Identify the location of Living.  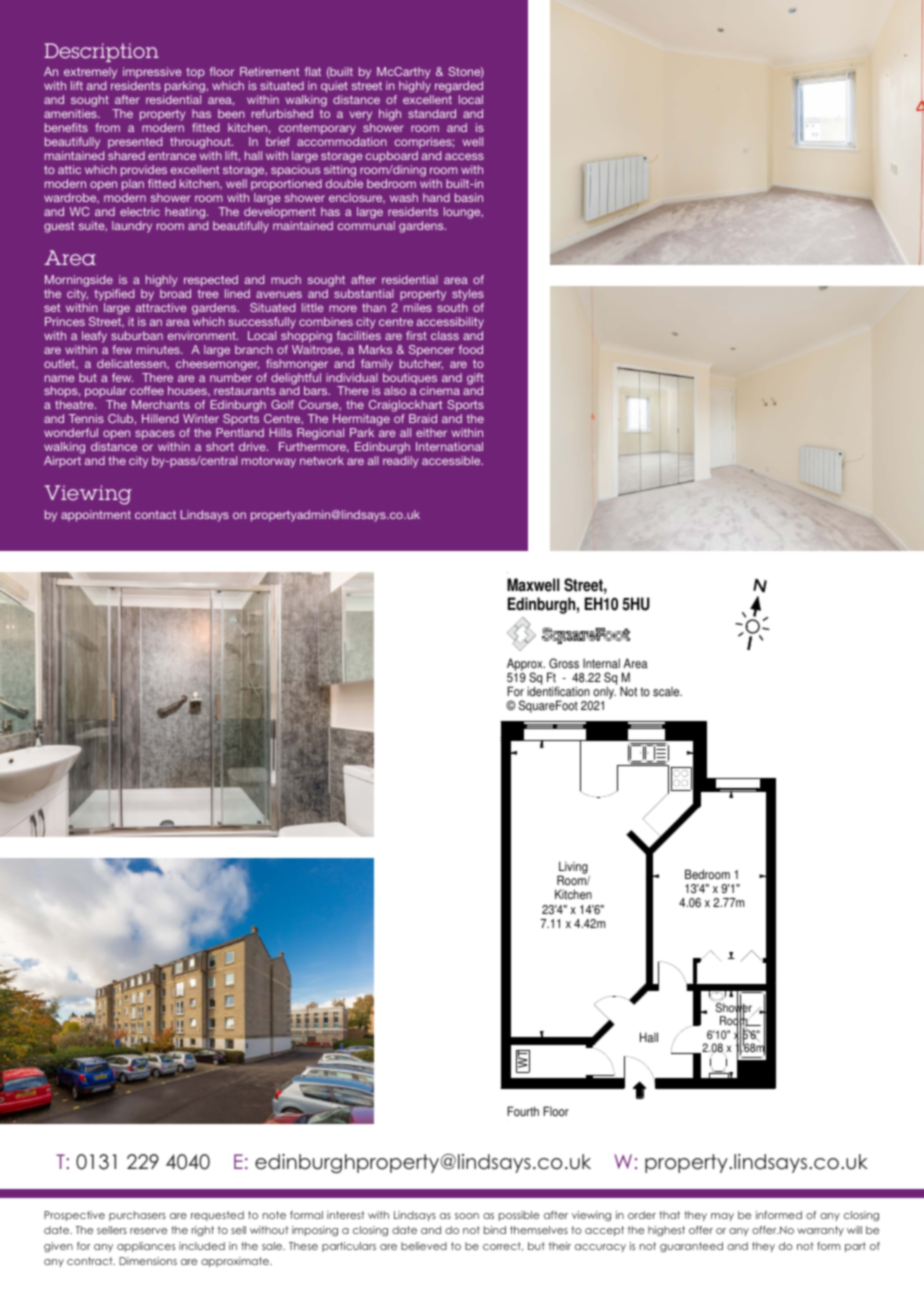
(573, 869).
